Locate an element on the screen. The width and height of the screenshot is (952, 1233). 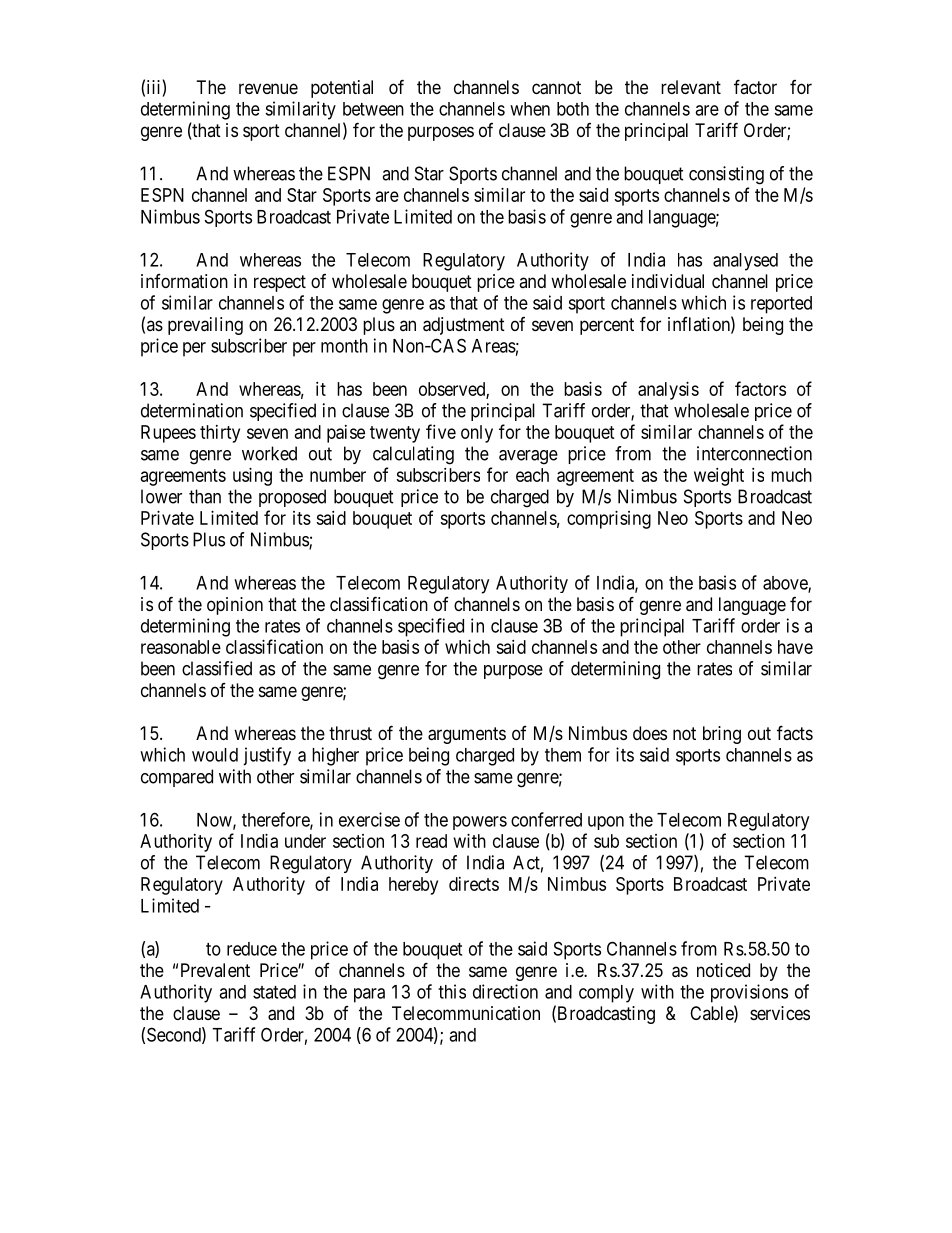
each is located at coordinates (532, 475).
